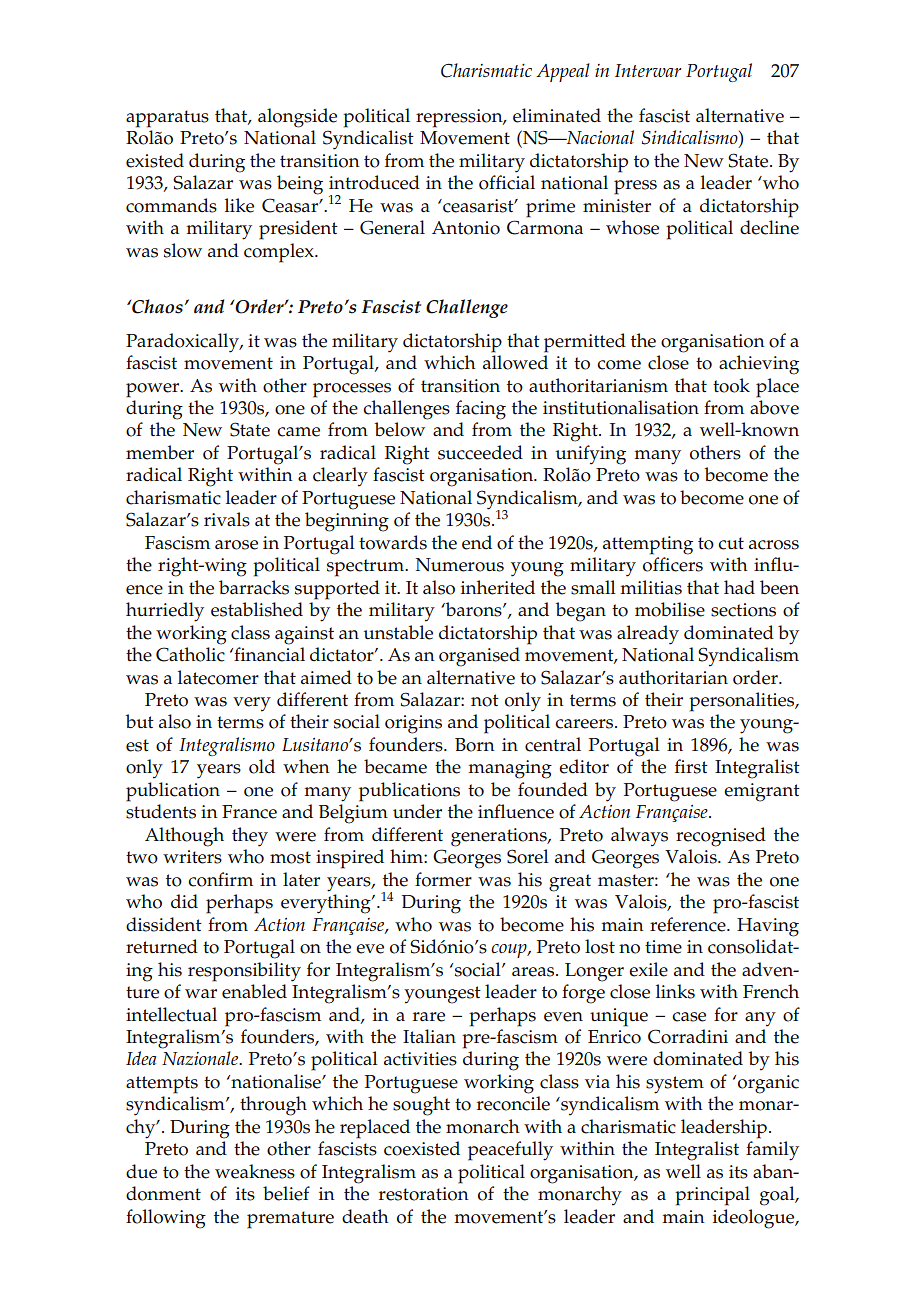 Image resolution: width=922 pixels, height=1316 pixels. What do you see at coordinates (255, 1171) in the document?
I see `weakness` at bounding box center [255, 1171].
